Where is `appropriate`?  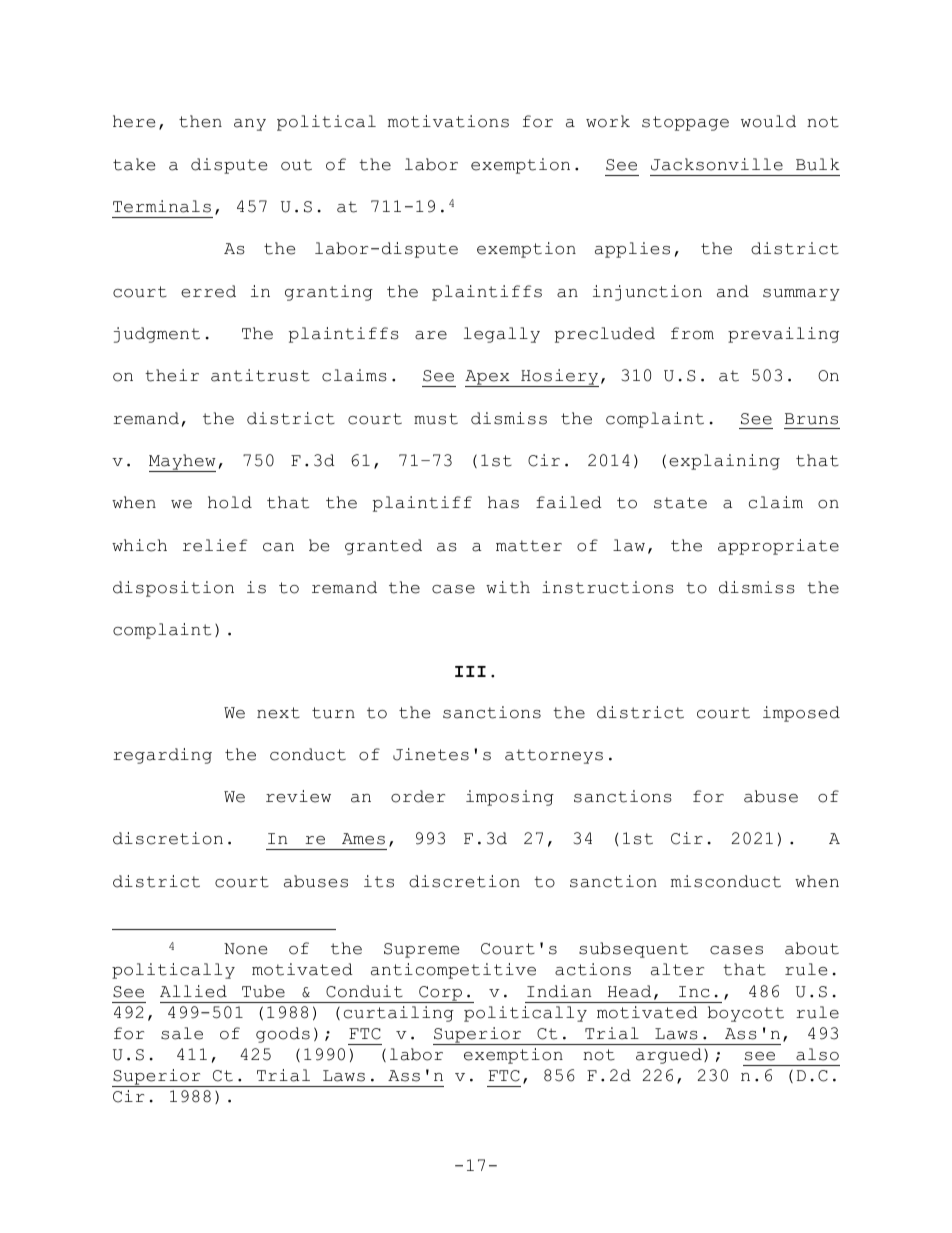
appropriate is located at coordinates (778, 547).
